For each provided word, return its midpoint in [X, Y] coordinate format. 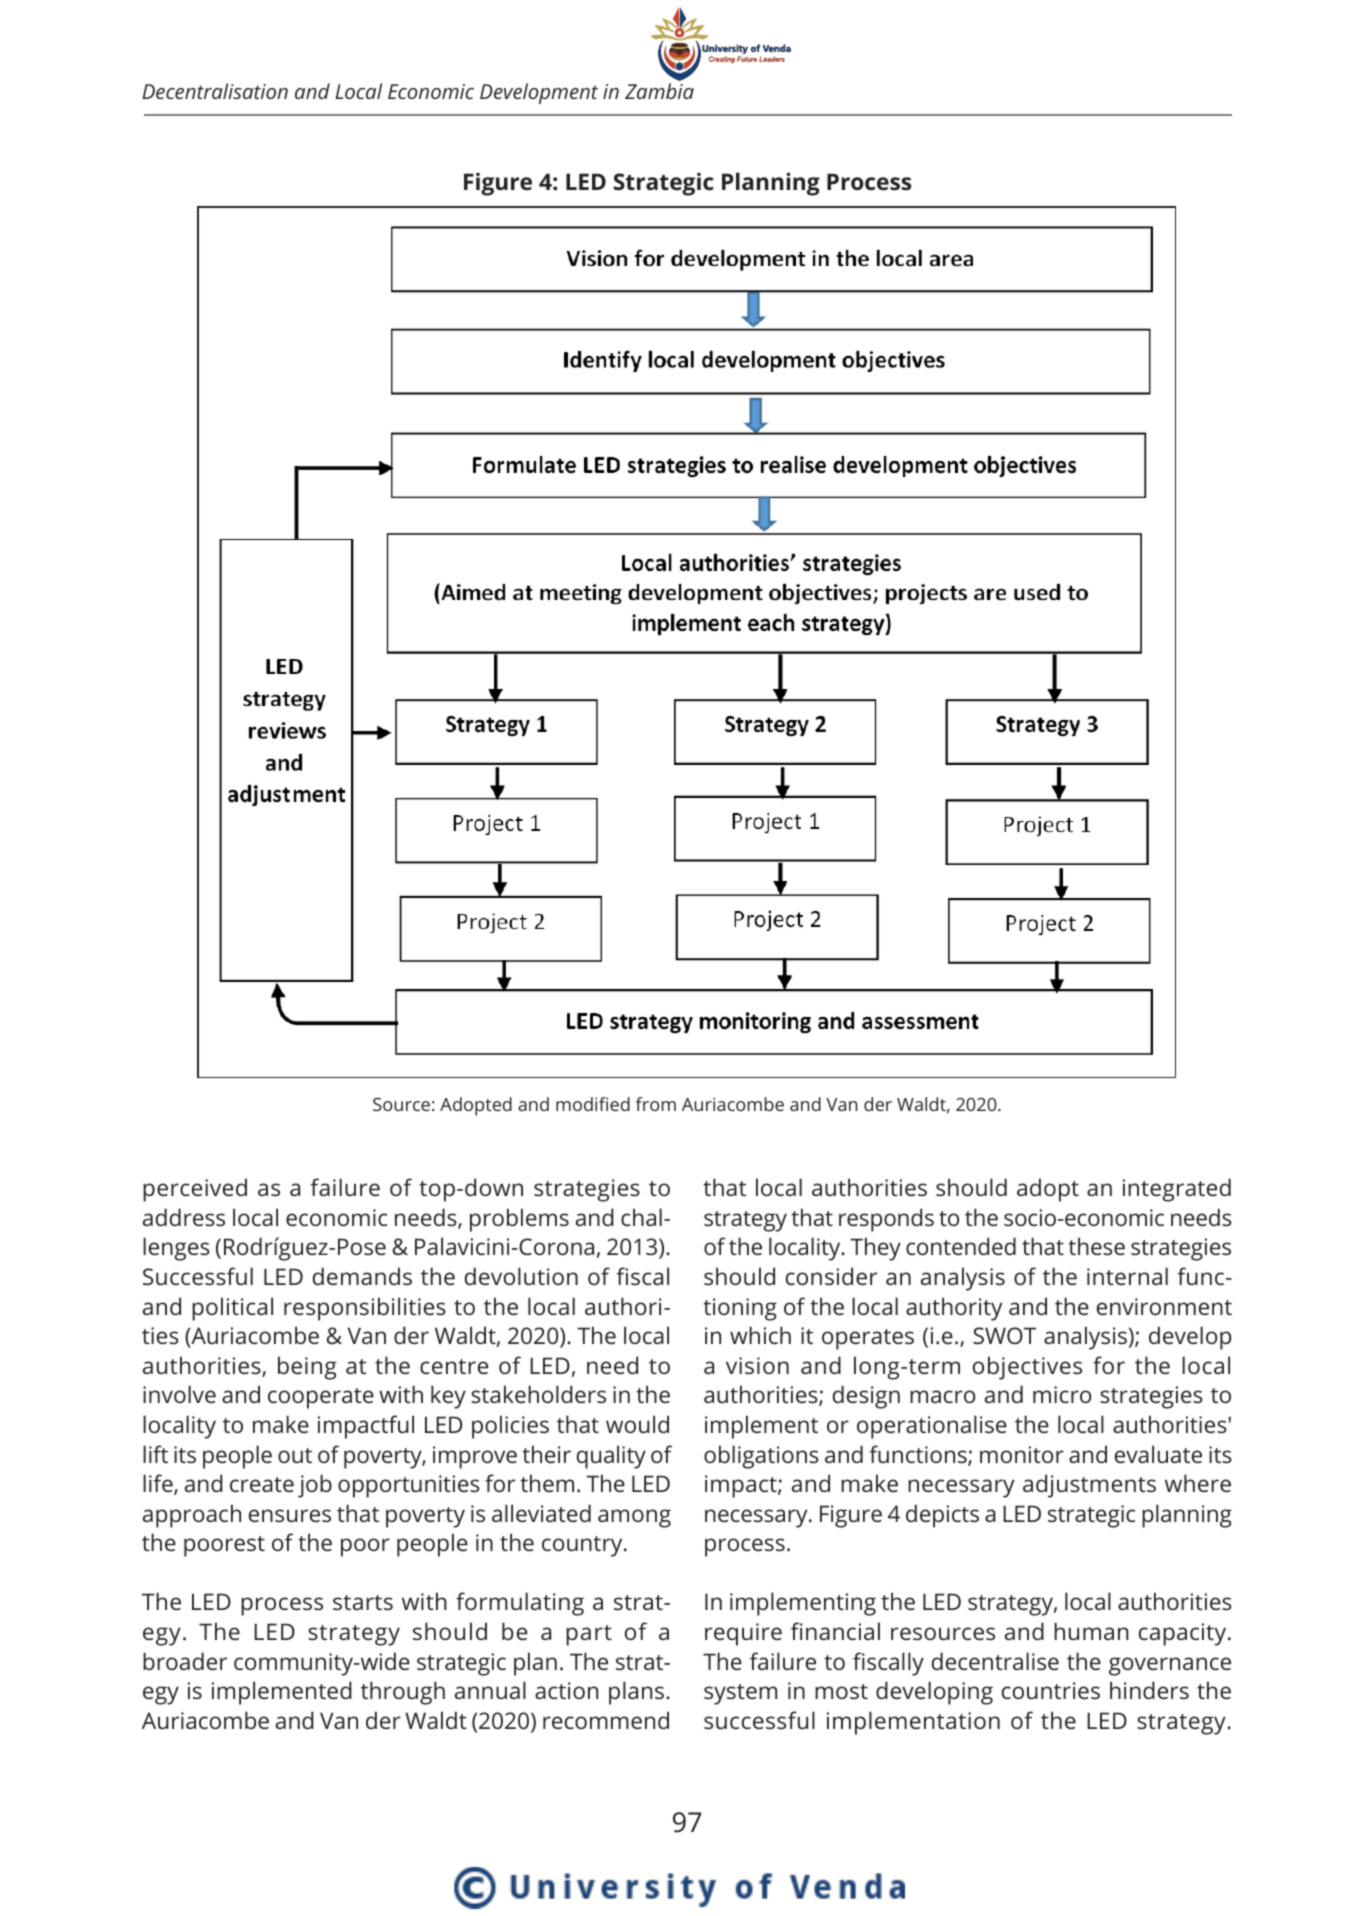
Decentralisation [215, 91]
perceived [195, 1190]
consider [831, 1276]
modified [593, 1104]
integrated [1177, 1190]
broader [185, 1661]
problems [519, 1220]
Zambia [659, 91]
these [1096, 1246]
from [656, 1104]
